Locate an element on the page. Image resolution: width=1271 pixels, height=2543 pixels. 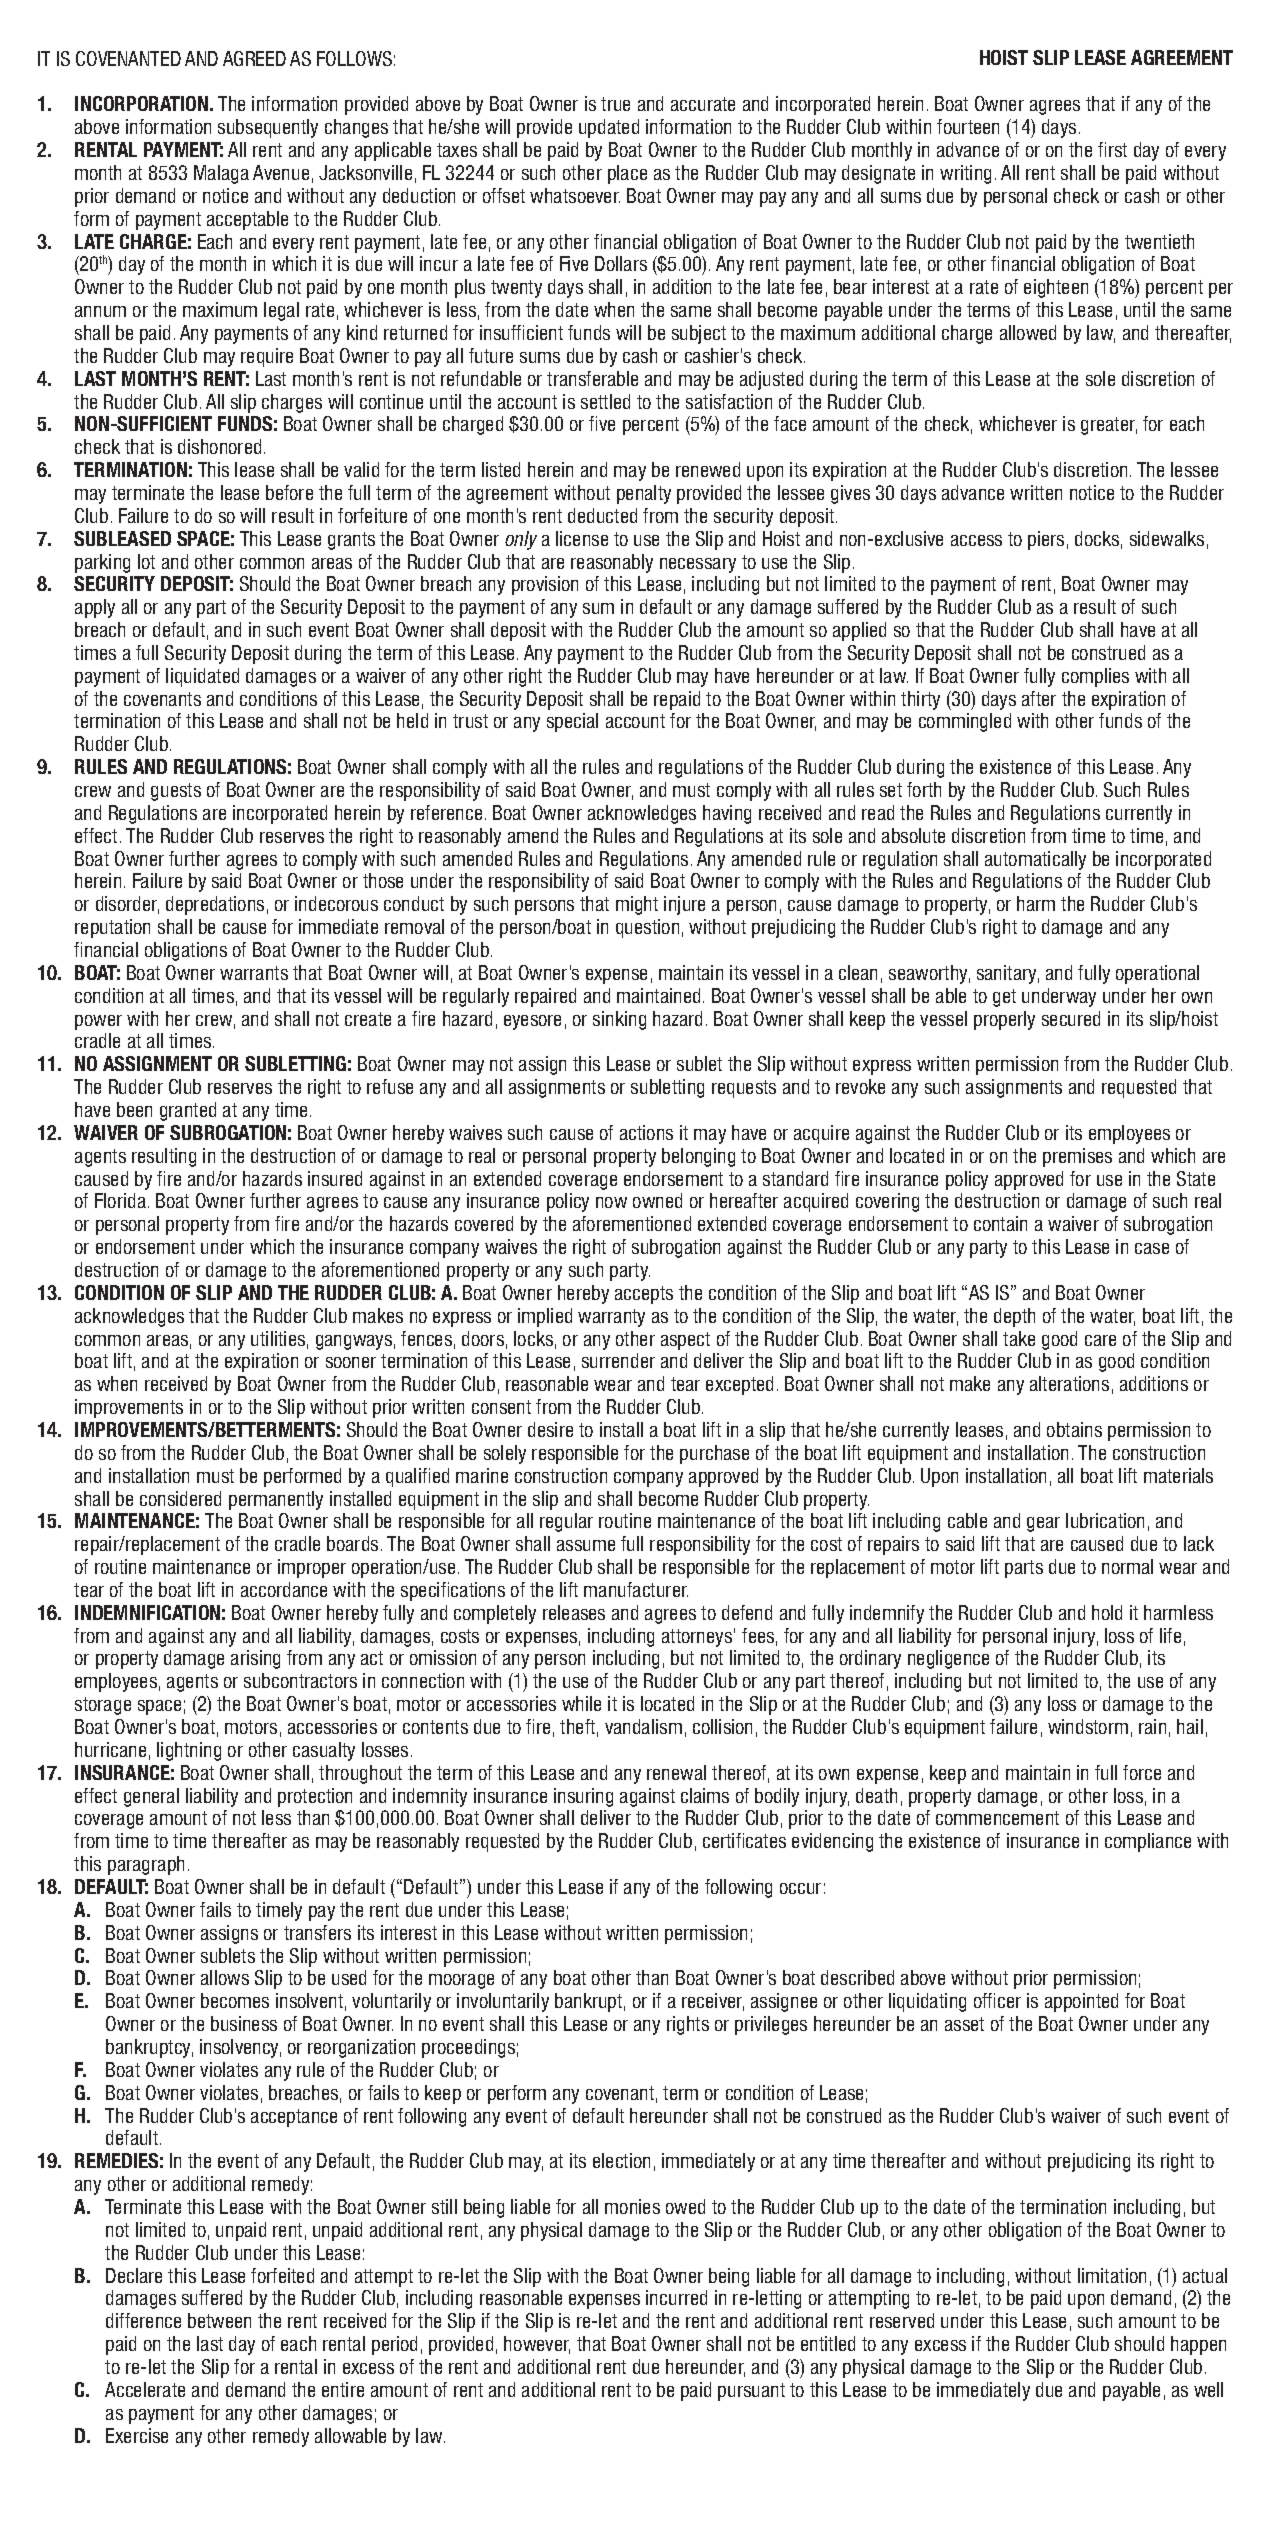
manufacturer is located at coordinates (636, 1589).
